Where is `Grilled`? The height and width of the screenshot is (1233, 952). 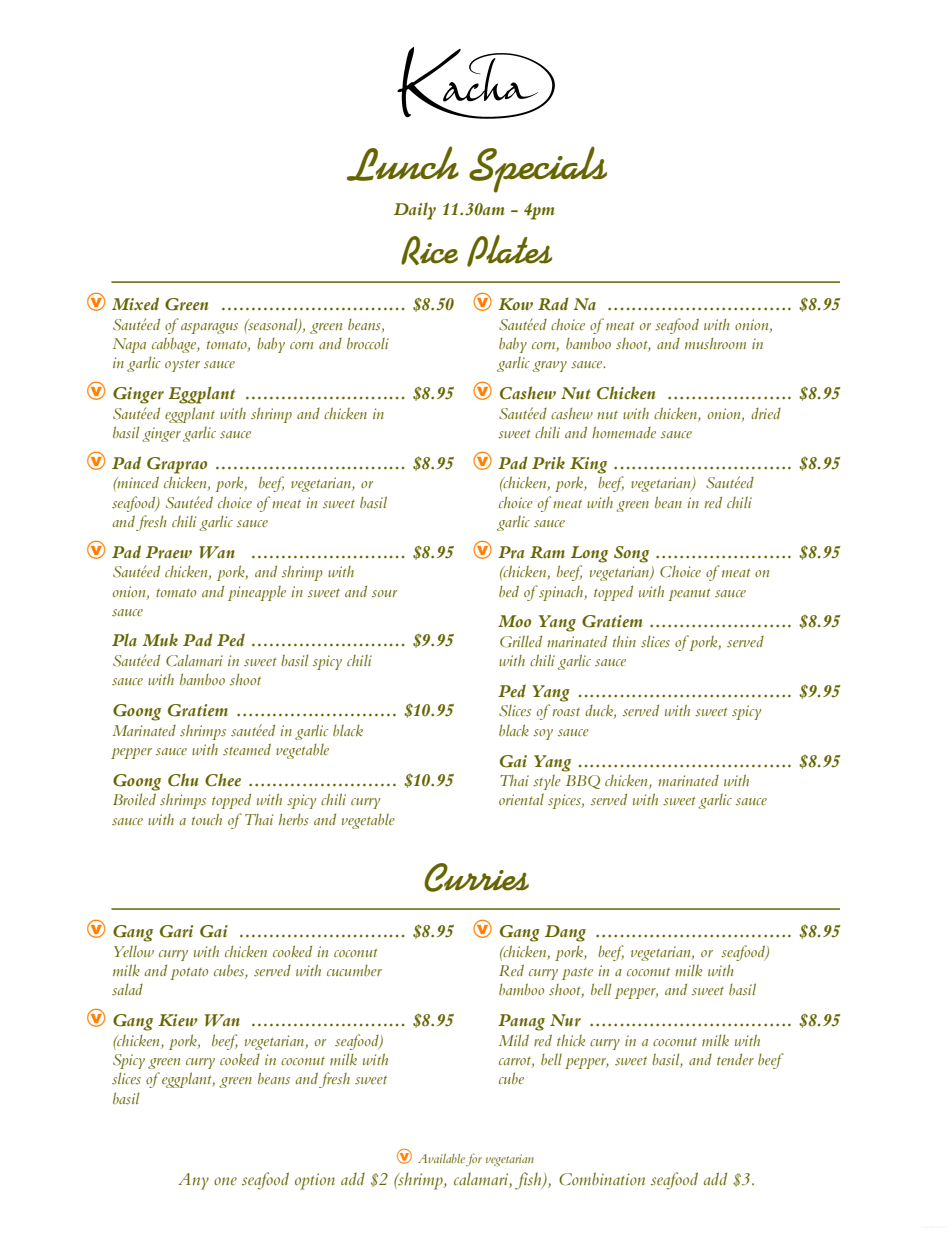 Grilled is located at coordinates (521, 641).
